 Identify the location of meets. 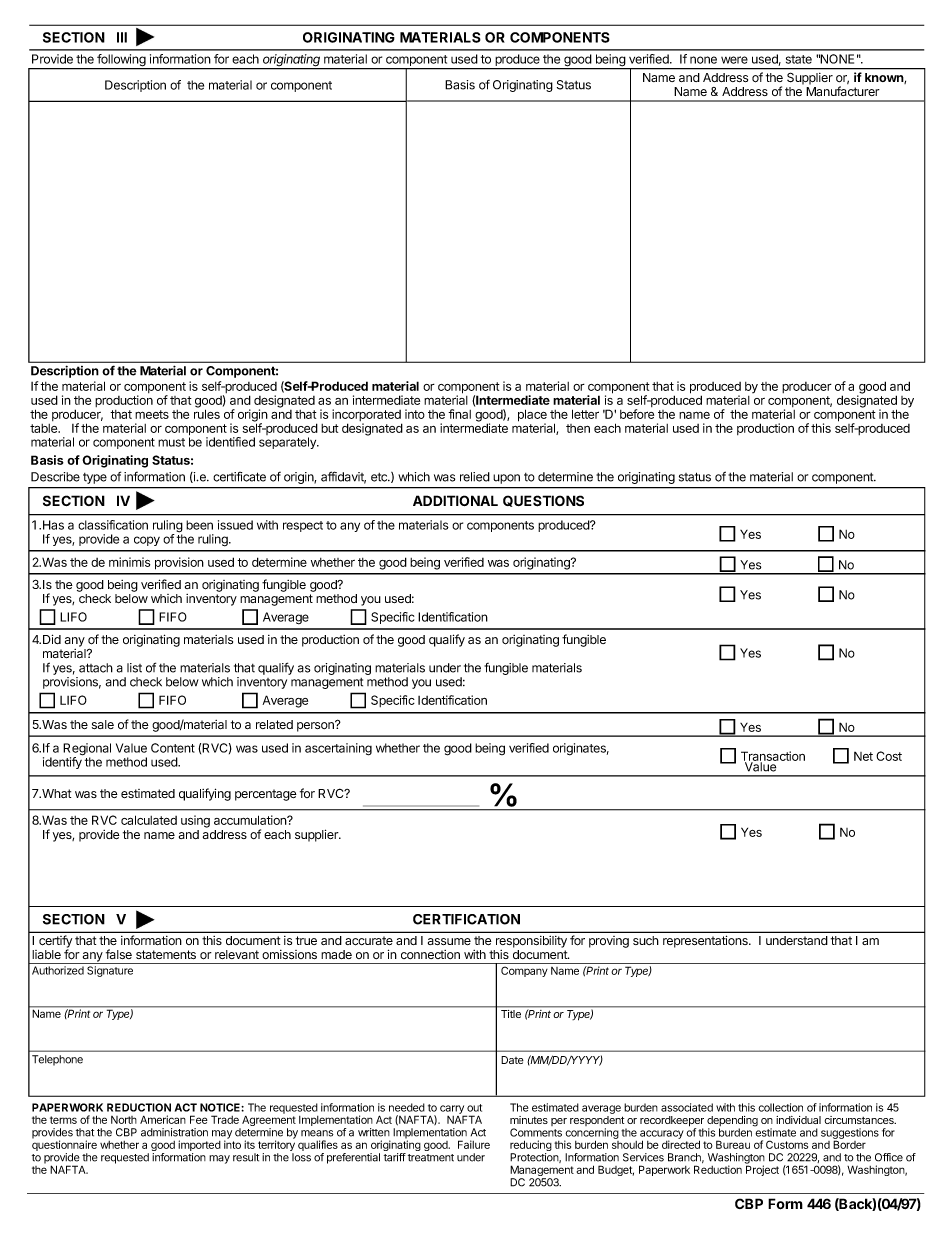
(152, 414).
